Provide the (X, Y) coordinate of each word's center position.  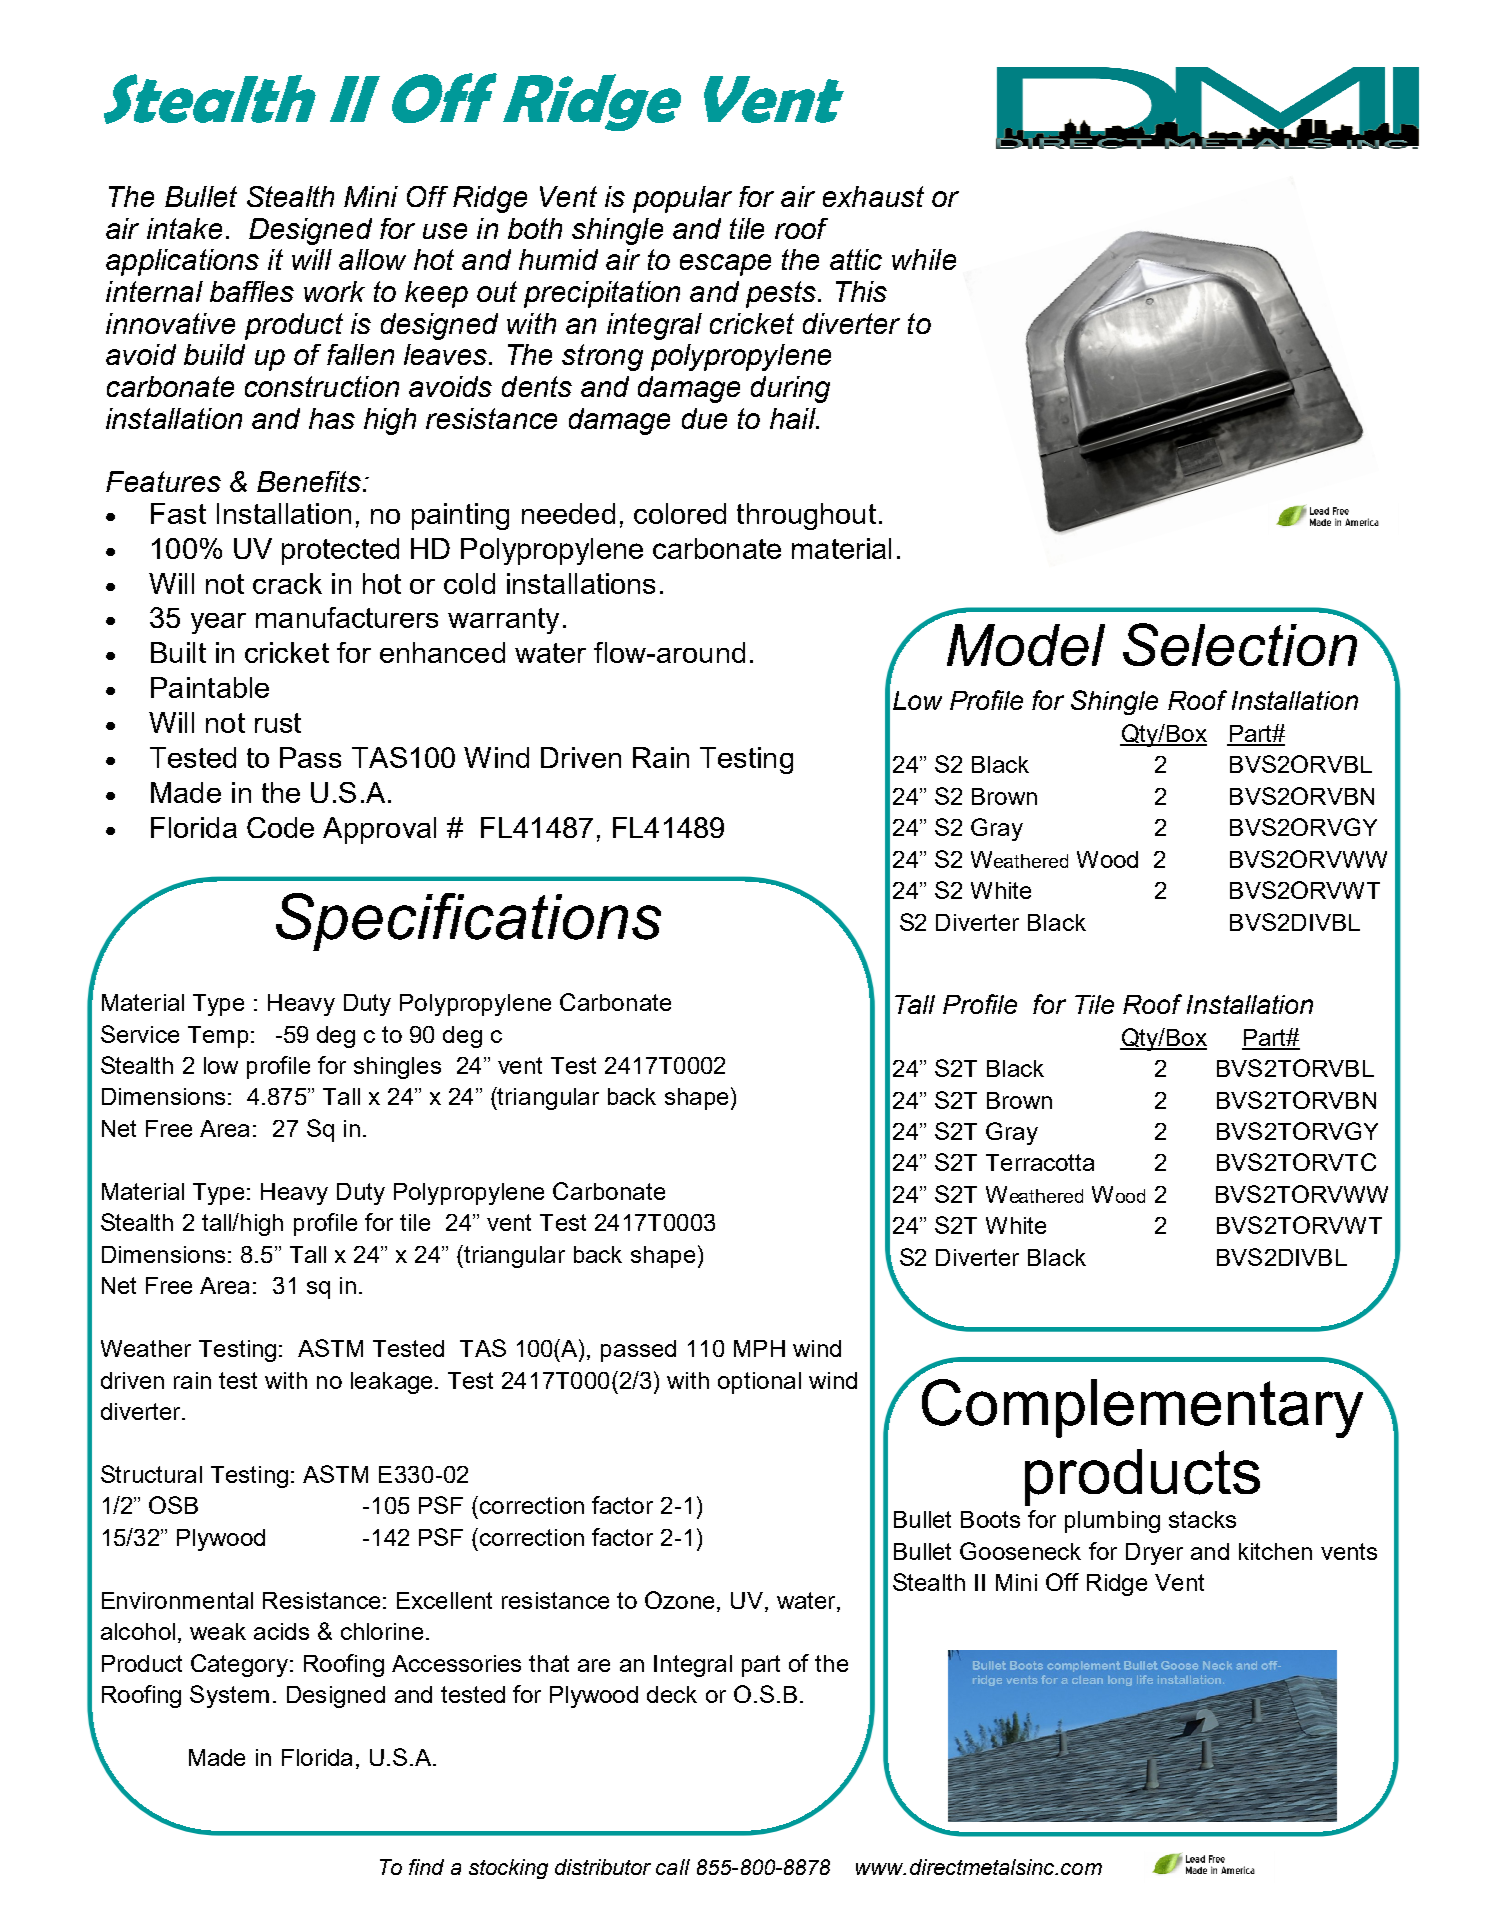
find (426, 1867)
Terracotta (1040, 1162)
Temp (218, 1037)
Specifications (468, 922)
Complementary (1144, 1407)
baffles (252, 291)
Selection (1241, 643)
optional (759, 1383)
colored (680, 513)
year (218, 623)
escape (725, 265)
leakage (391, 1383)
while (924, 259)
